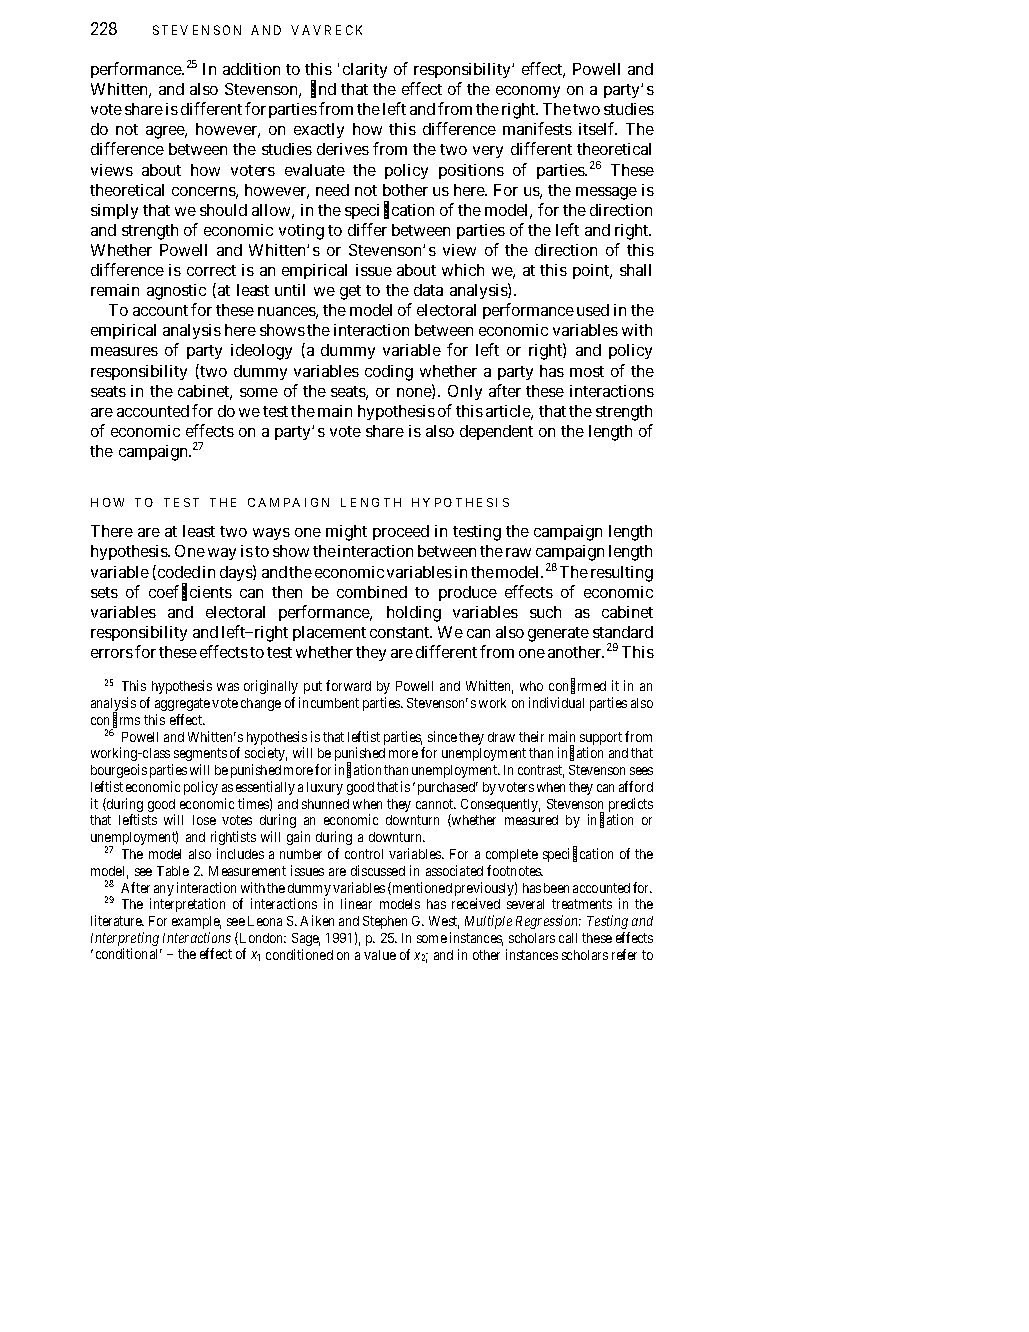  What do you see at coordinates (471, 171) in the page?
I see `positions` at bounding box center [471, 171].
